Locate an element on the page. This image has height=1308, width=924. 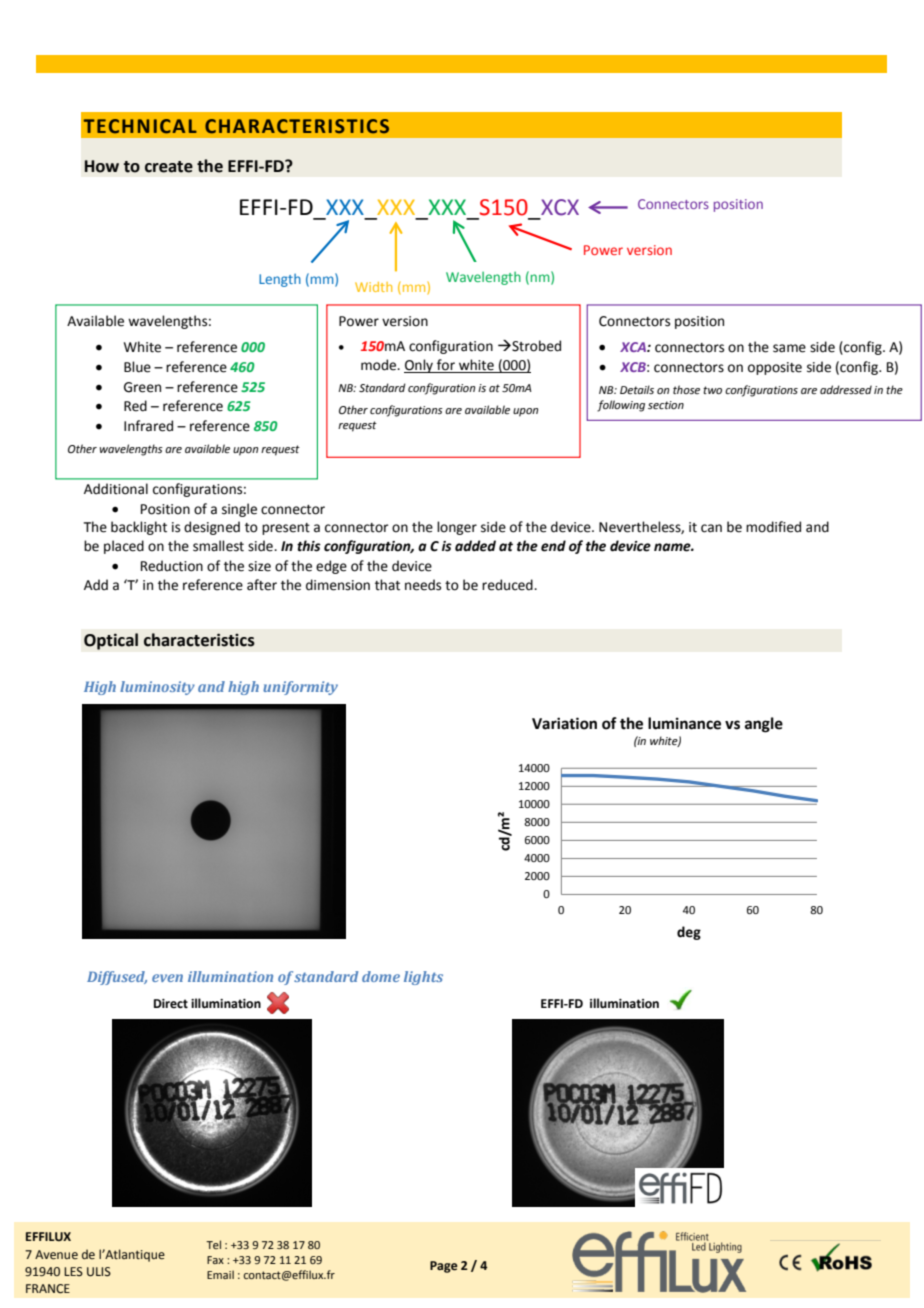
create is located at coordinates (169, 167).
